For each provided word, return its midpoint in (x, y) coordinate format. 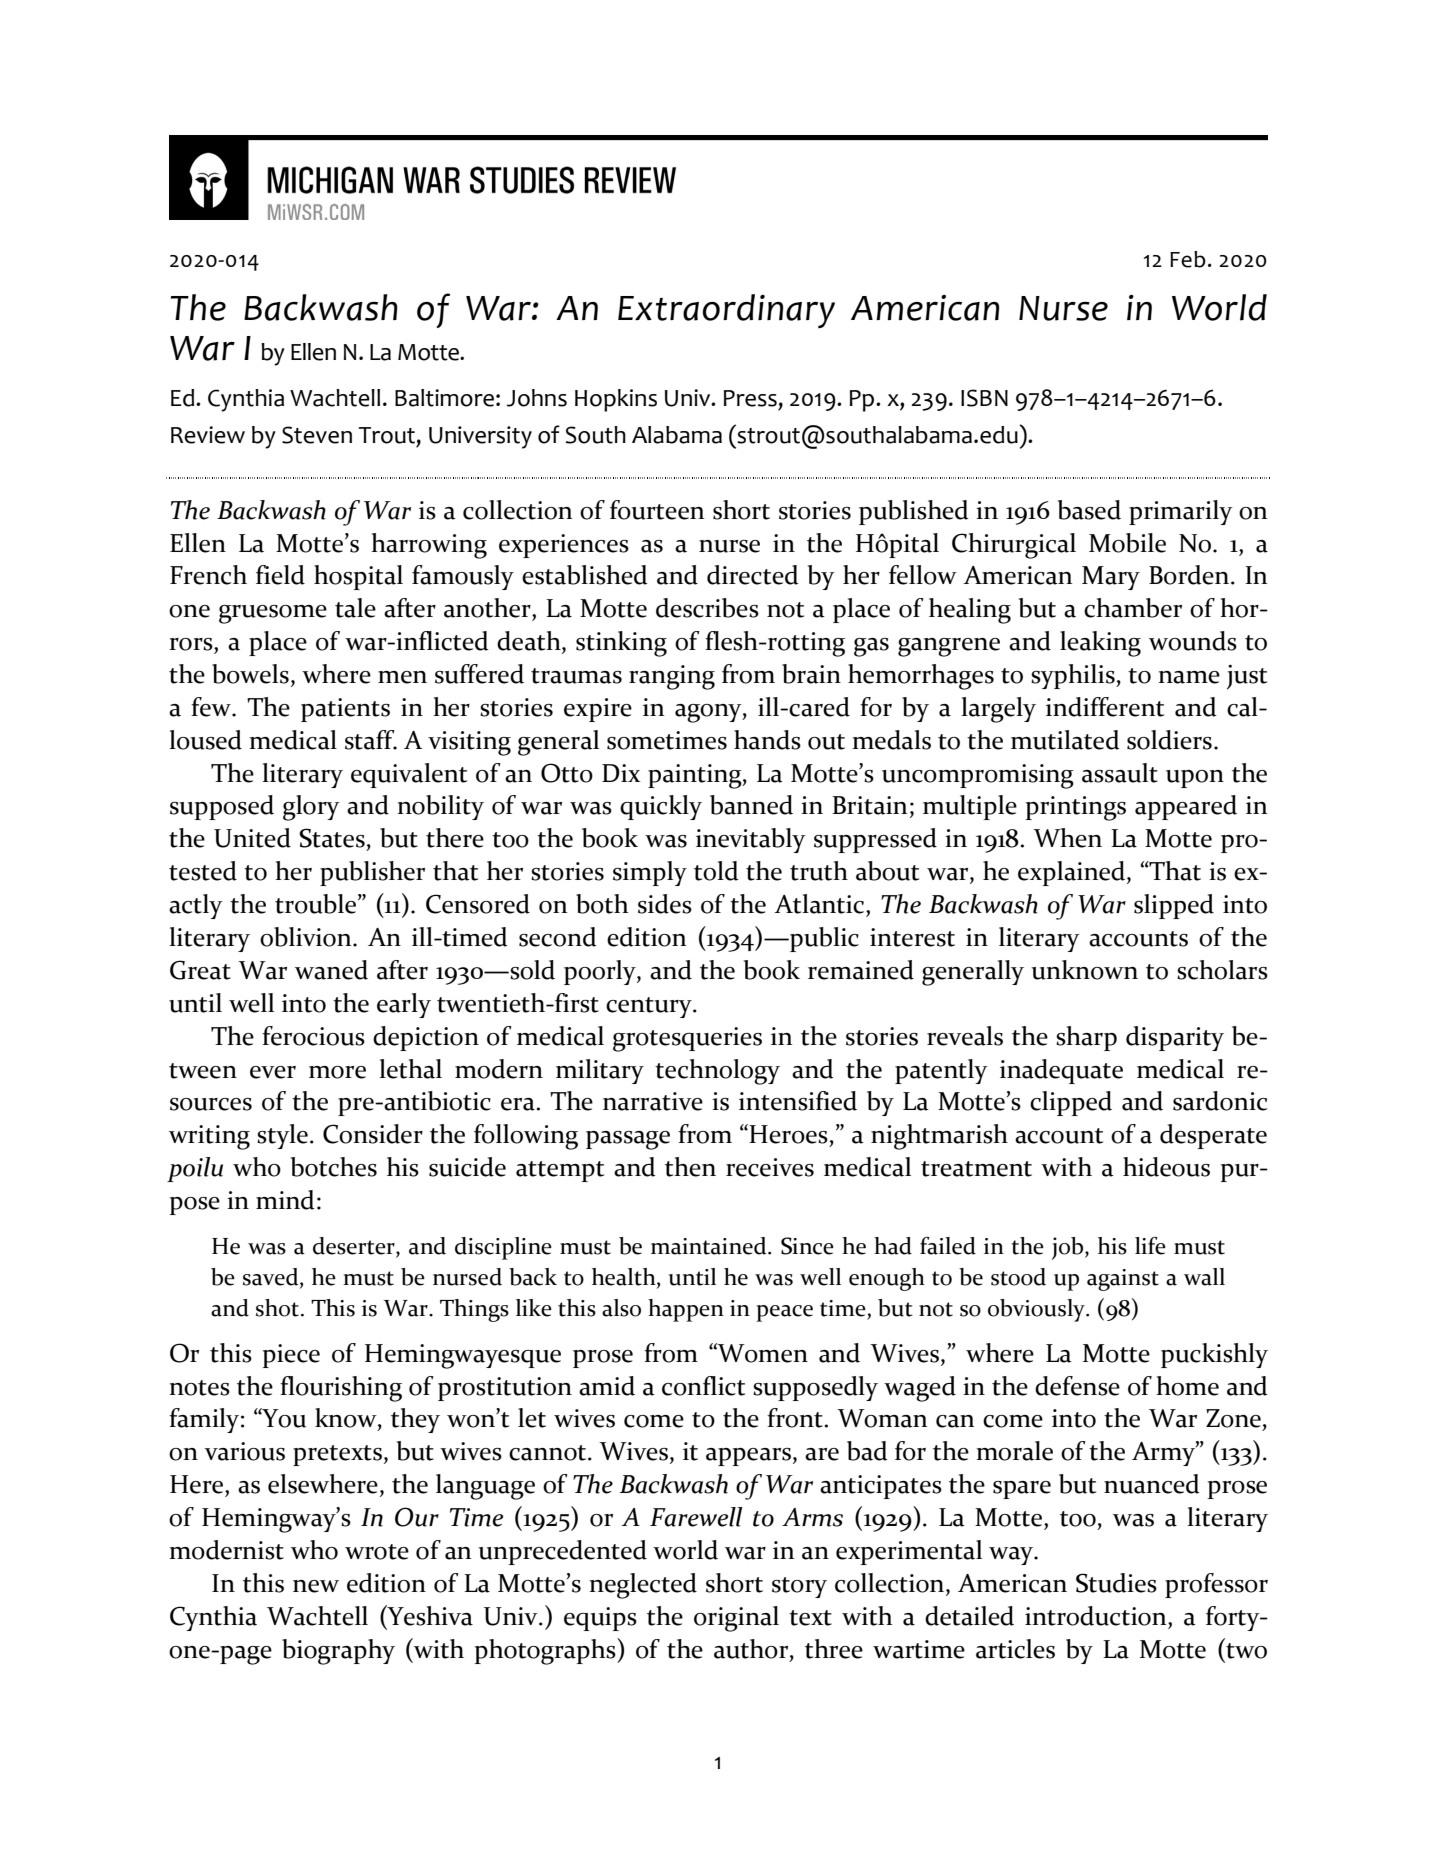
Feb (1188, 259)
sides (665, 904)
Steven (317, 435)
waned (331, 970)
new (316, 1586)
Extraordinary (726, 311)
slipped (1174, 906)
